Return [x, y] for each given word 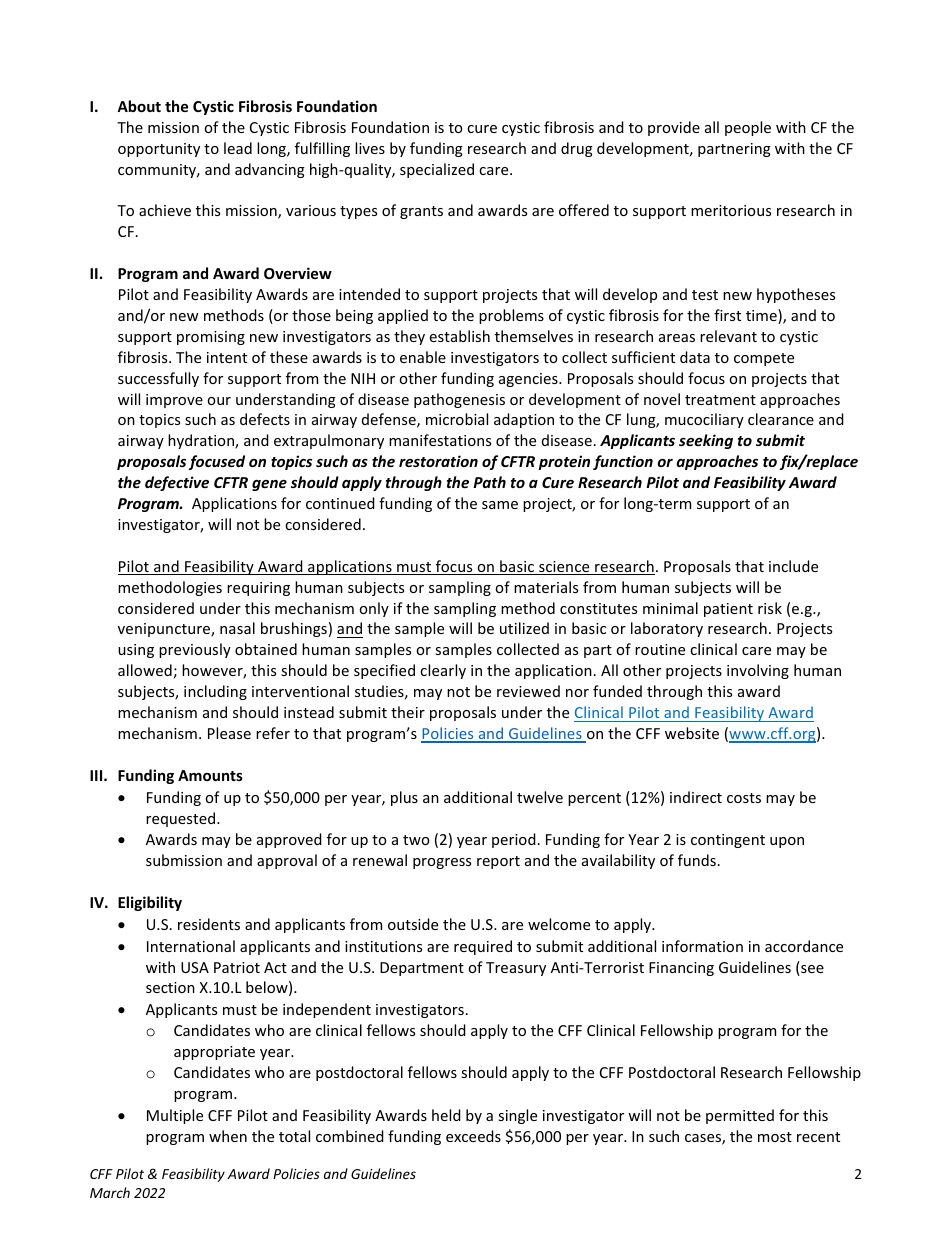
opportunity [159, 150]
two [416, 840]
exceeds [473, 1136]
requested [182, 819]
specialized [437, 170]
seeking [706, 441]
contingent [728, 841]
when [228, 1136]
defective [177, 483]
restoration [438, 461]
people [748, 128]
